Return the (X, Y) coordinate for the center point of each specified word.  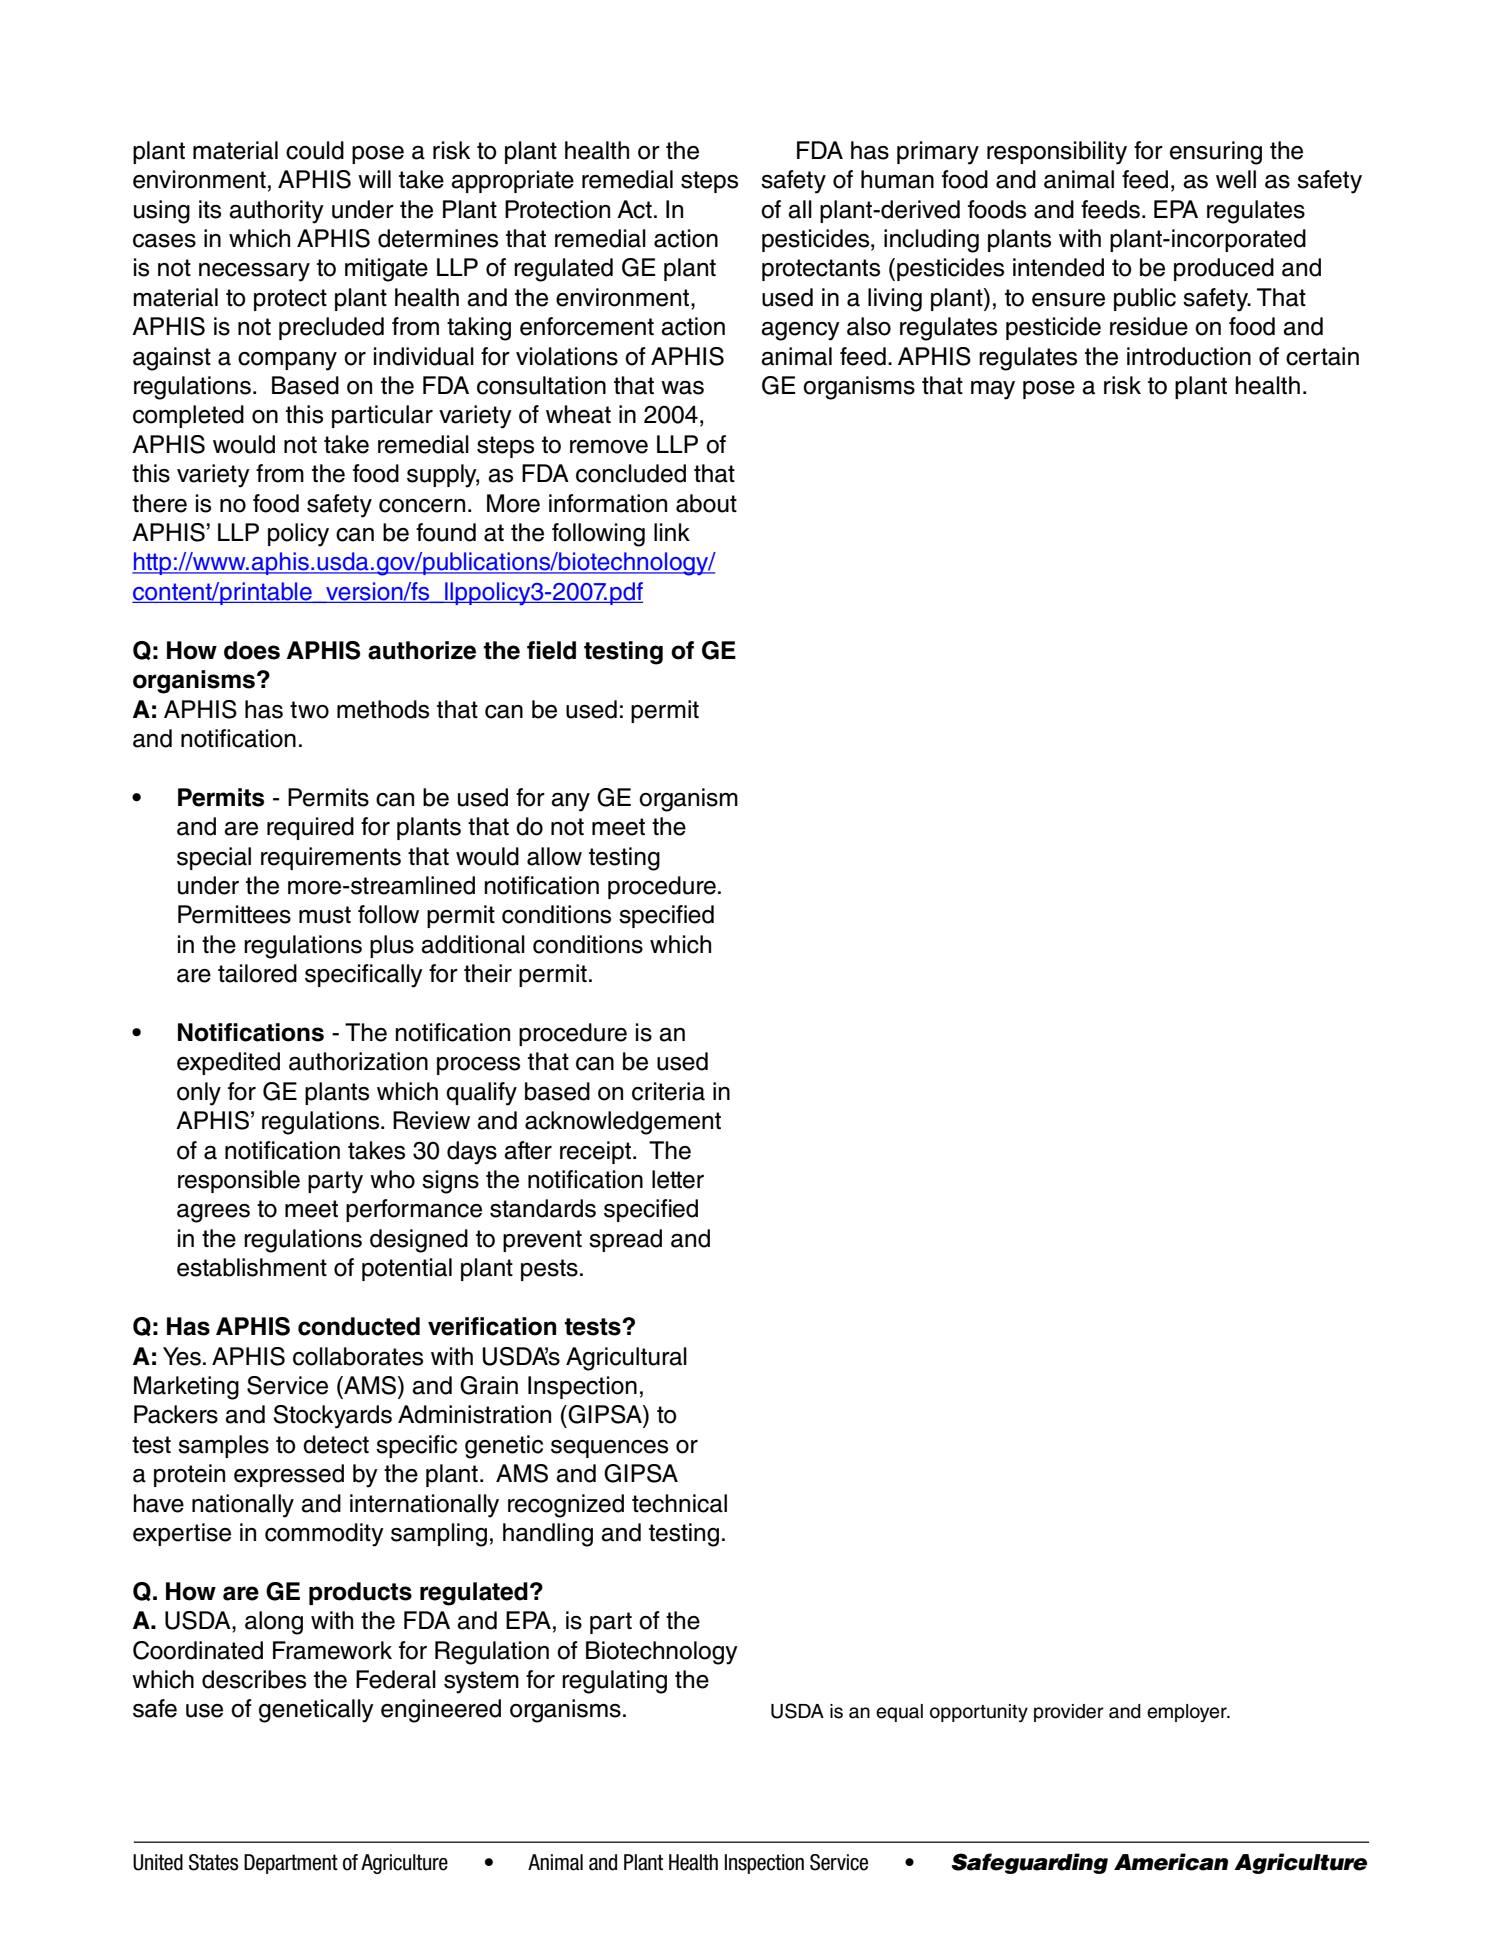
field (551, 650)
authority (276, 212)
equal (899, 1713)
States (213, 1862)
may (993, 390)
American (1171, 1862)
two (309, 710)
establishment (252, 1267)
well (1236, 179)
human (897, 179)
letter (678, 1179)
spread (625, 1240)
